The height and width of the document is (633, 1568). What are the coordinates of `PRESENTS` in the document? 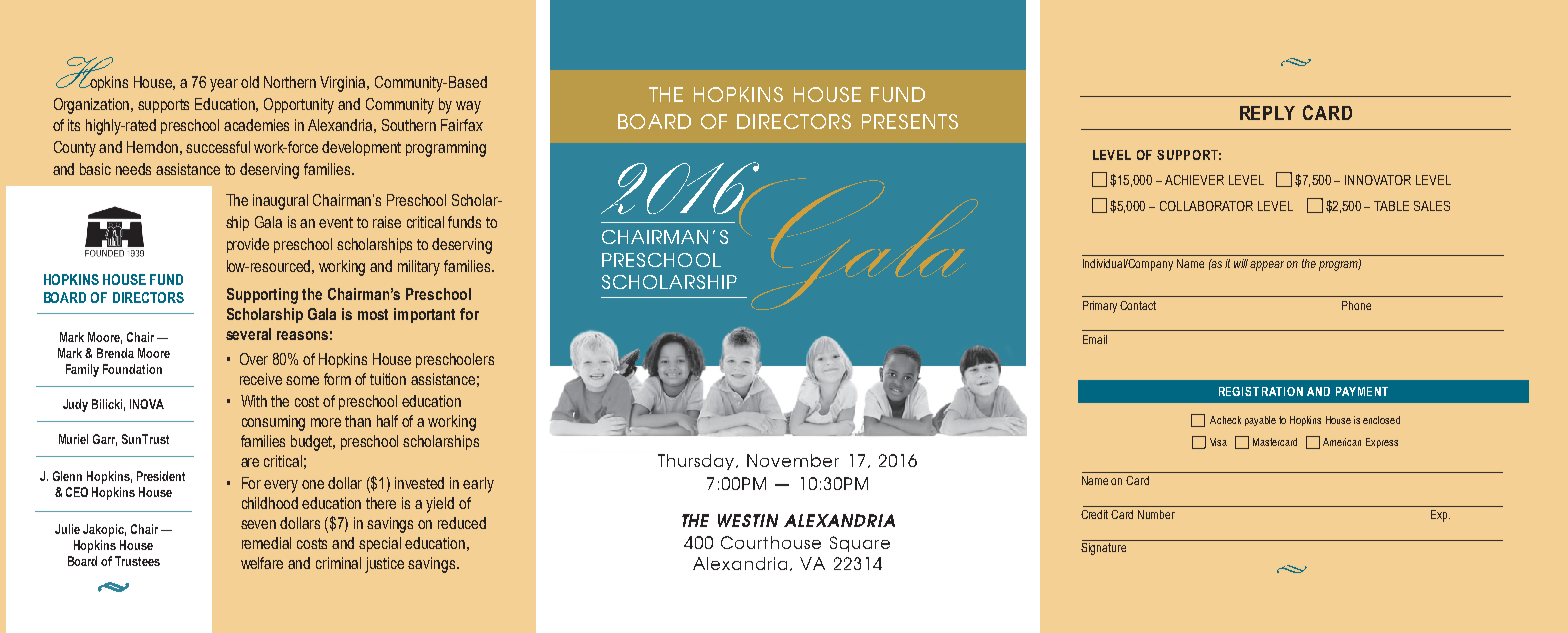 It's located at (910, 121).
